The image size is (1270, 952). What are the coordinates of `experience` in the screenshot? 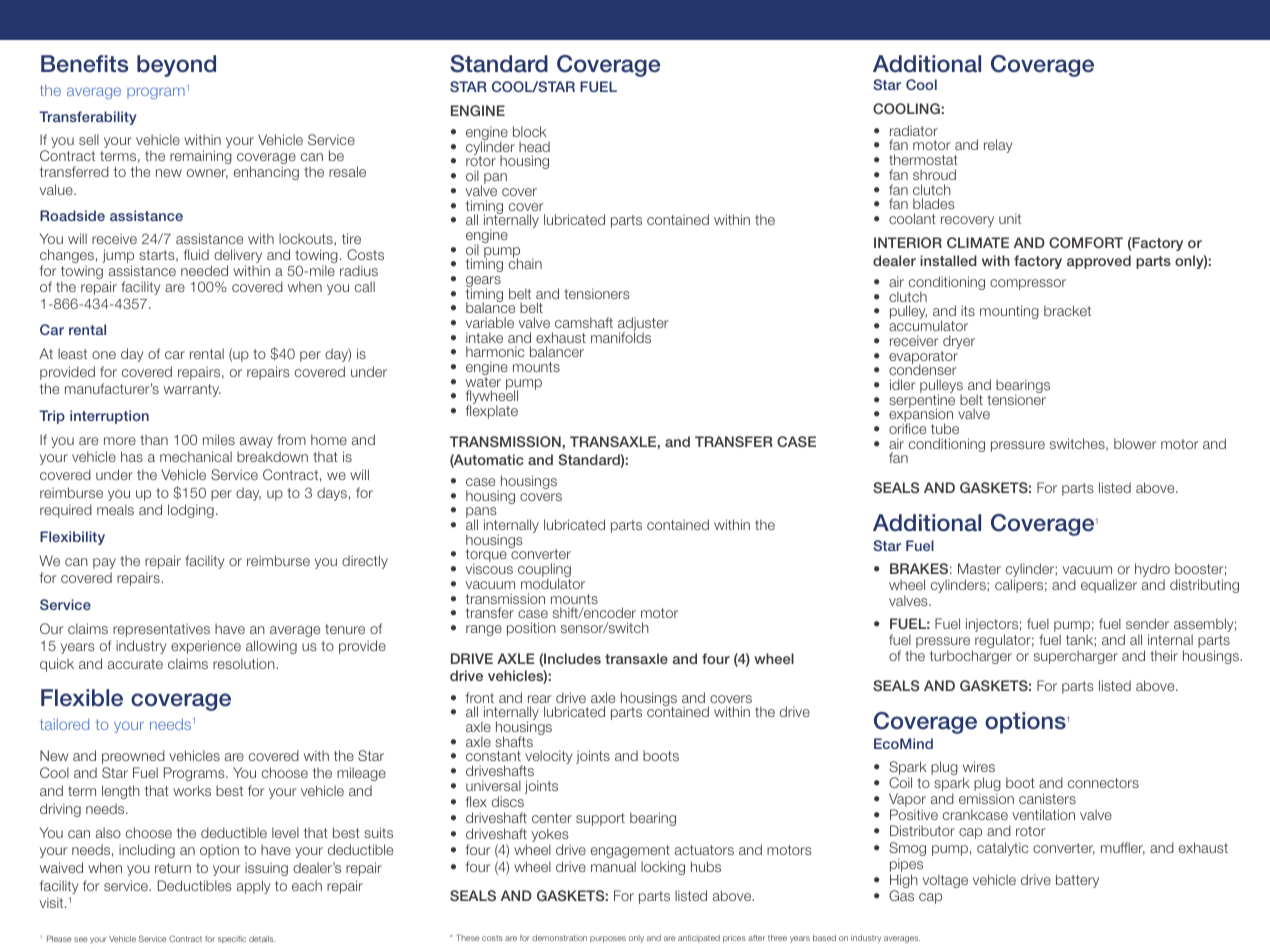 It's located at (206, 647).
